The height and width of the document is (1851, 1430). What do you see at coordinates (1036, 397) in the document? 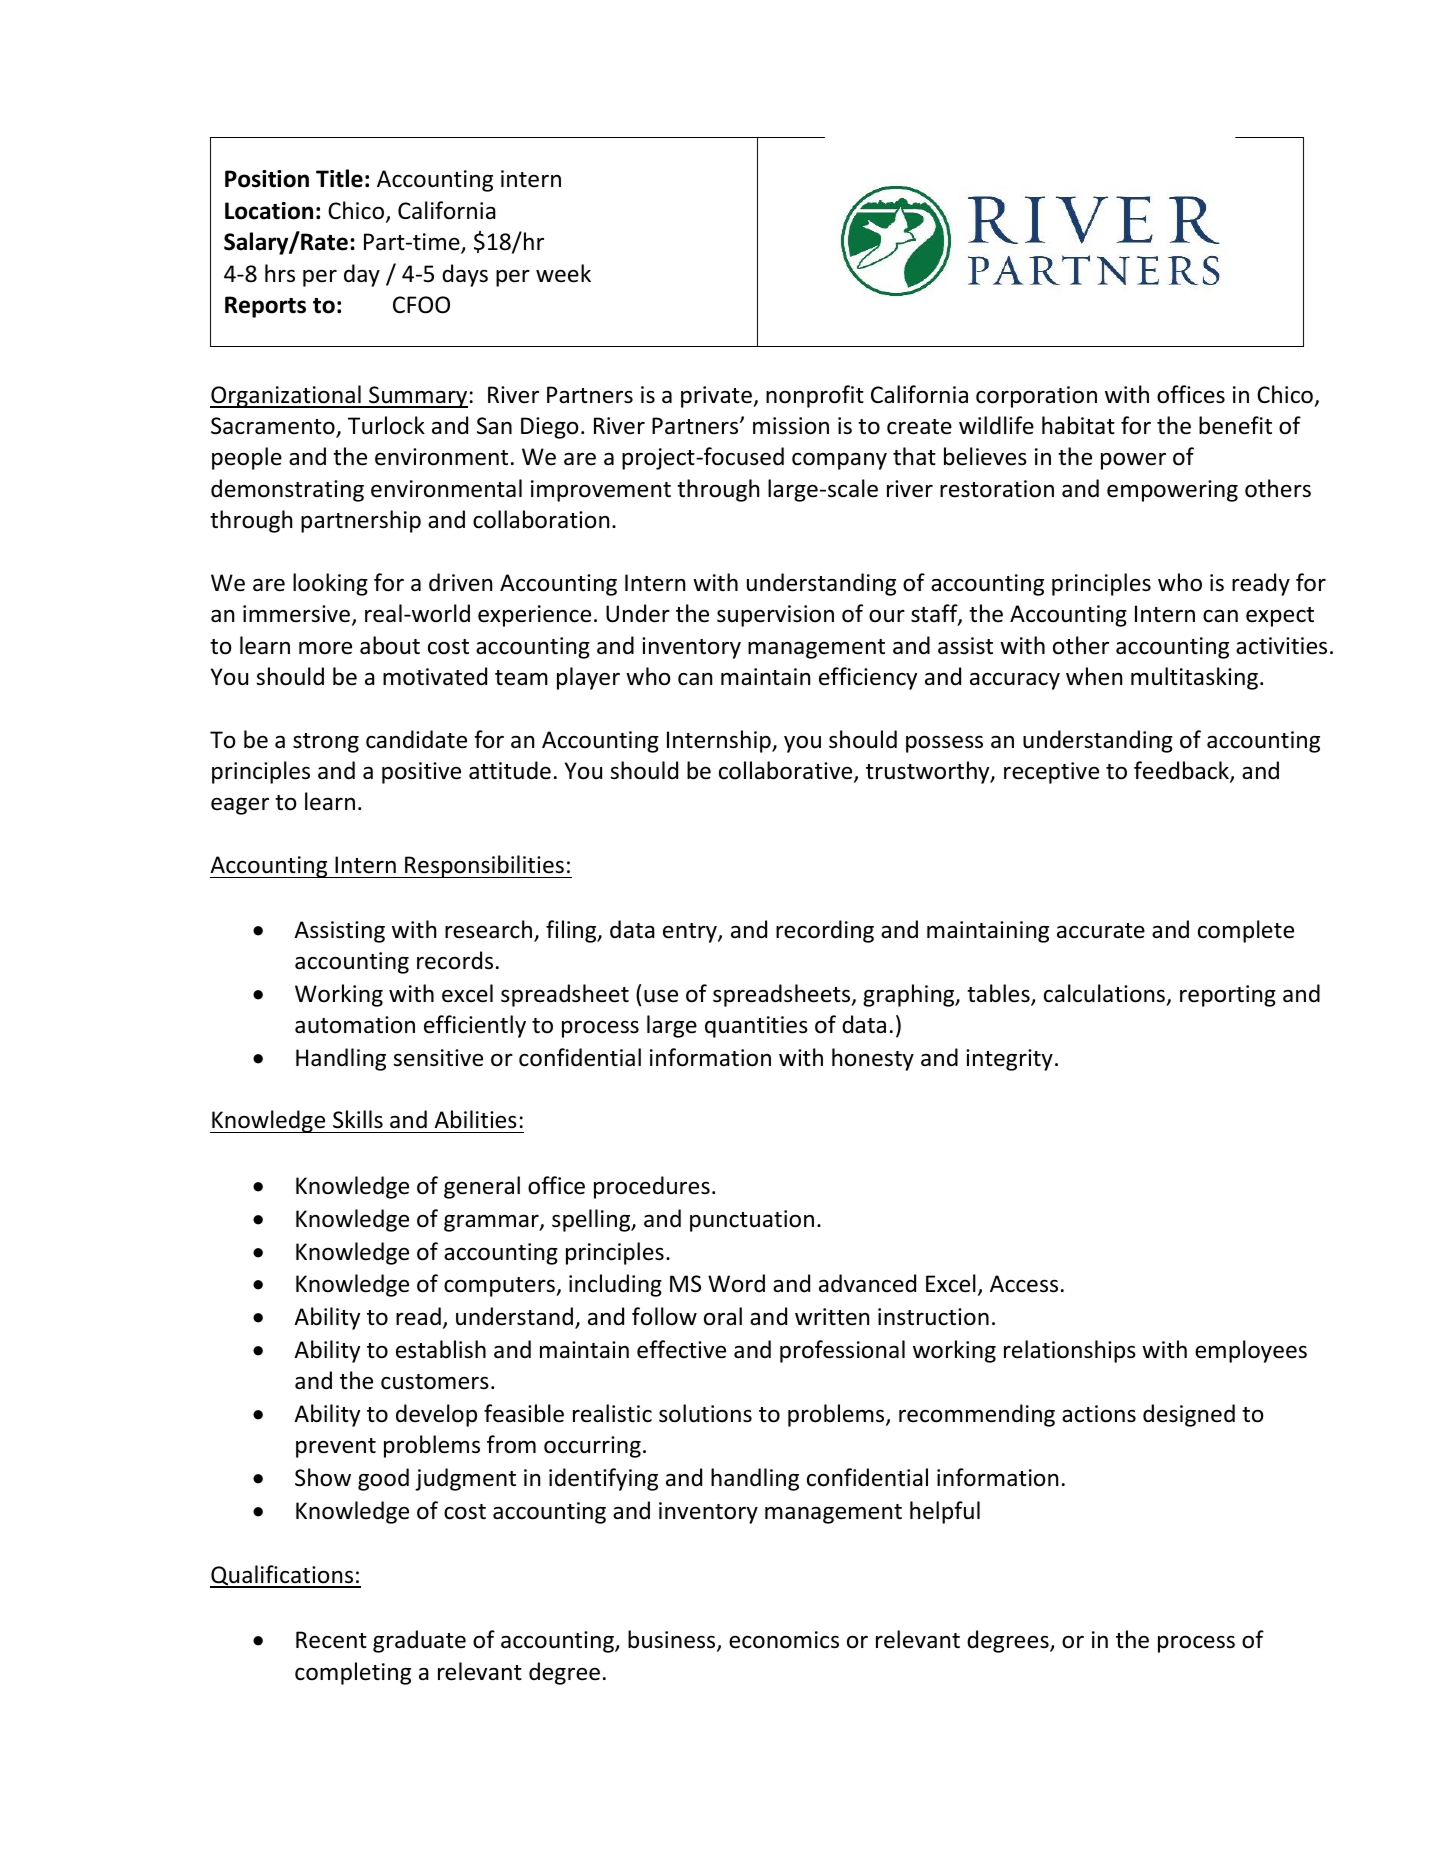
I see `corporation` at bounding box center [1036, 397].
